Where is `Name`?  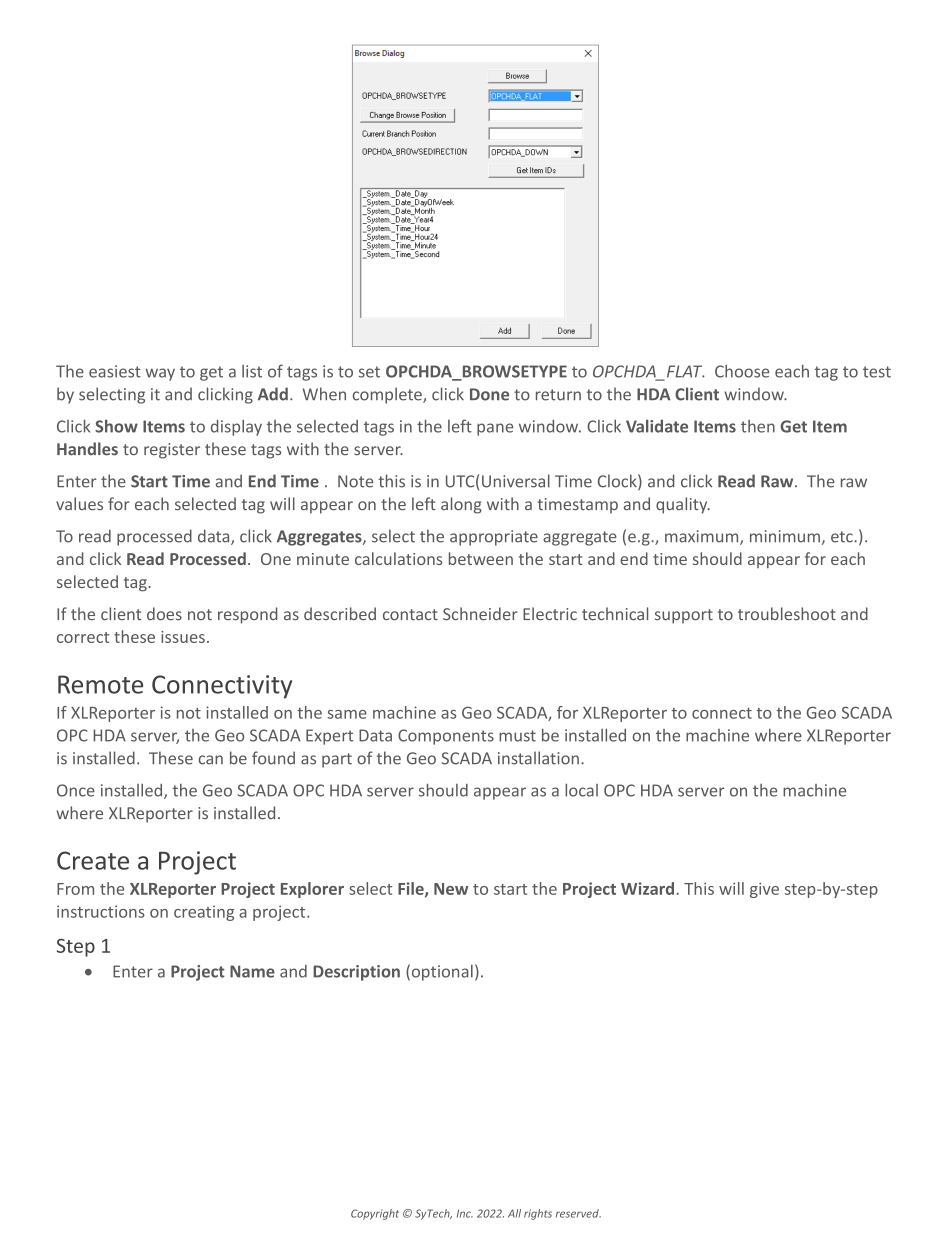
Name is located at coordinates (252, 971).
